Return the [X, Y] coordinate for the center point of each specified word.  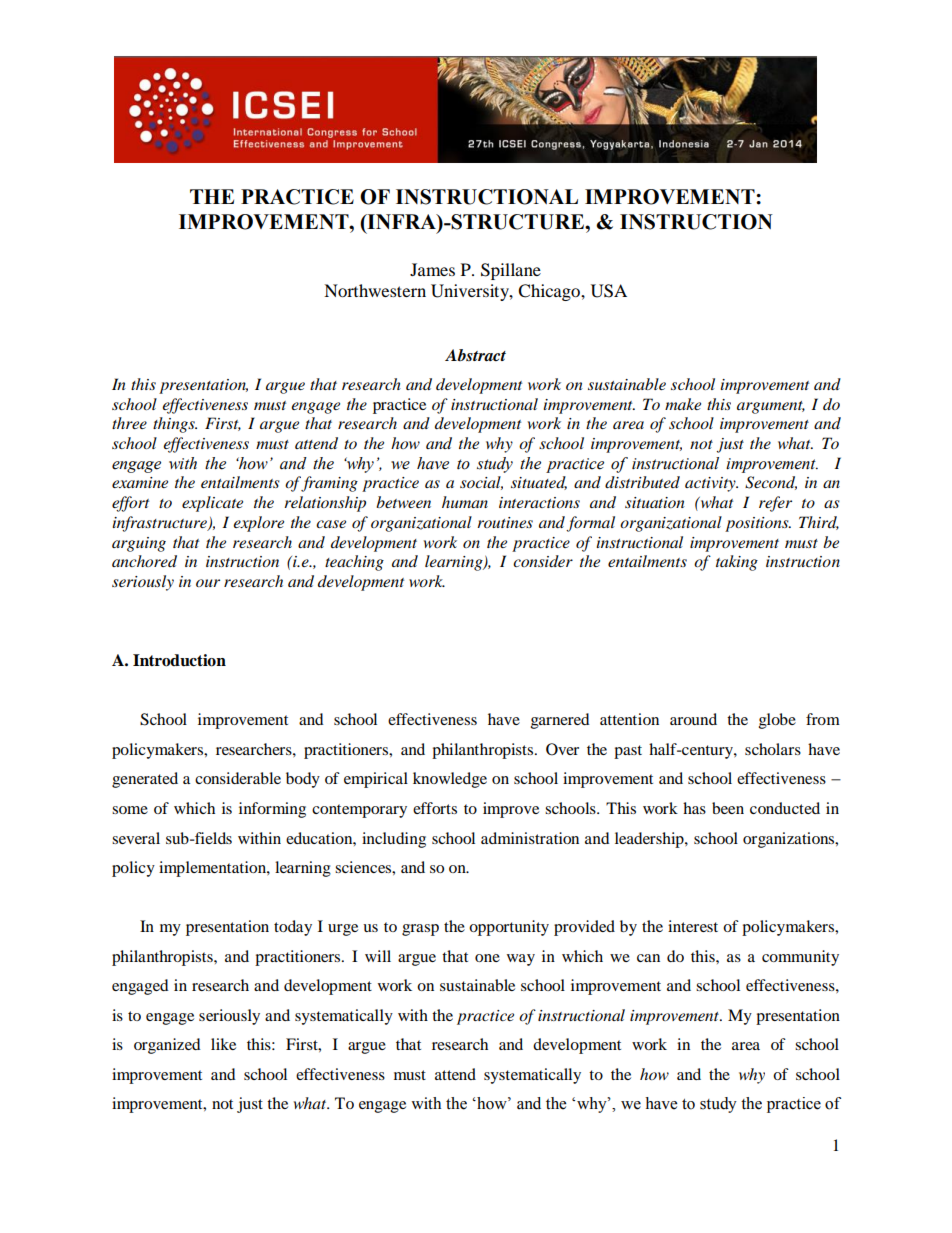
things [175, 425]
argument [771, 407]
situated [539, 483]
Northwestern [375, 290]
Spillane [511, 271]
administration [530, 838]
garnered [560, 721]
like [223, 1044]
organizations [790, 840]
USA [609, 291]
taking [737, 563]
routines [505, 522]
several [136, 838]
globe [777, 721]
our [208, 583]
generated [145, 780]
